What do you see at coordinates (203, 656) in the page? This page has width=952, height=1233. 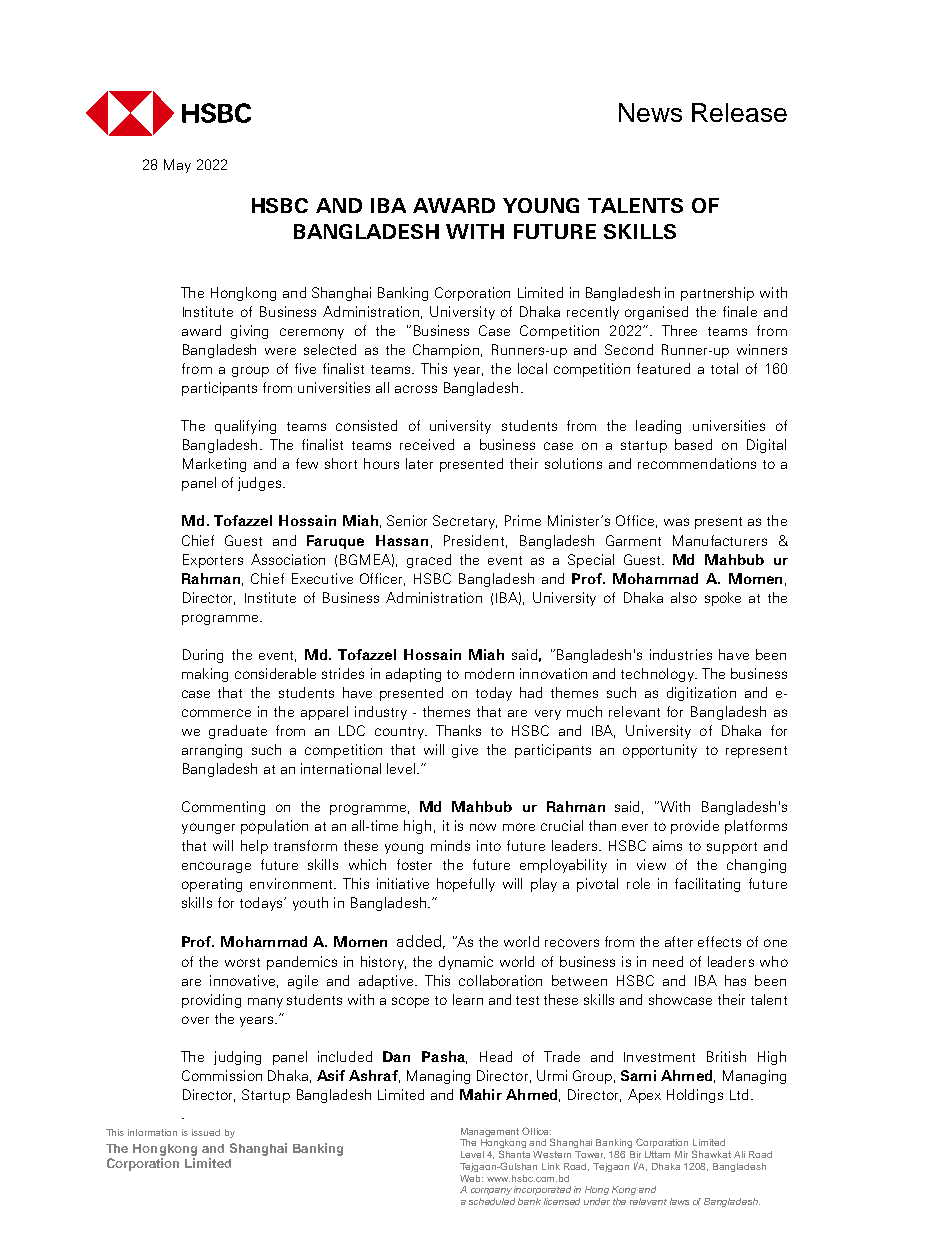 I see `During` at bounding box center [203, 656].
